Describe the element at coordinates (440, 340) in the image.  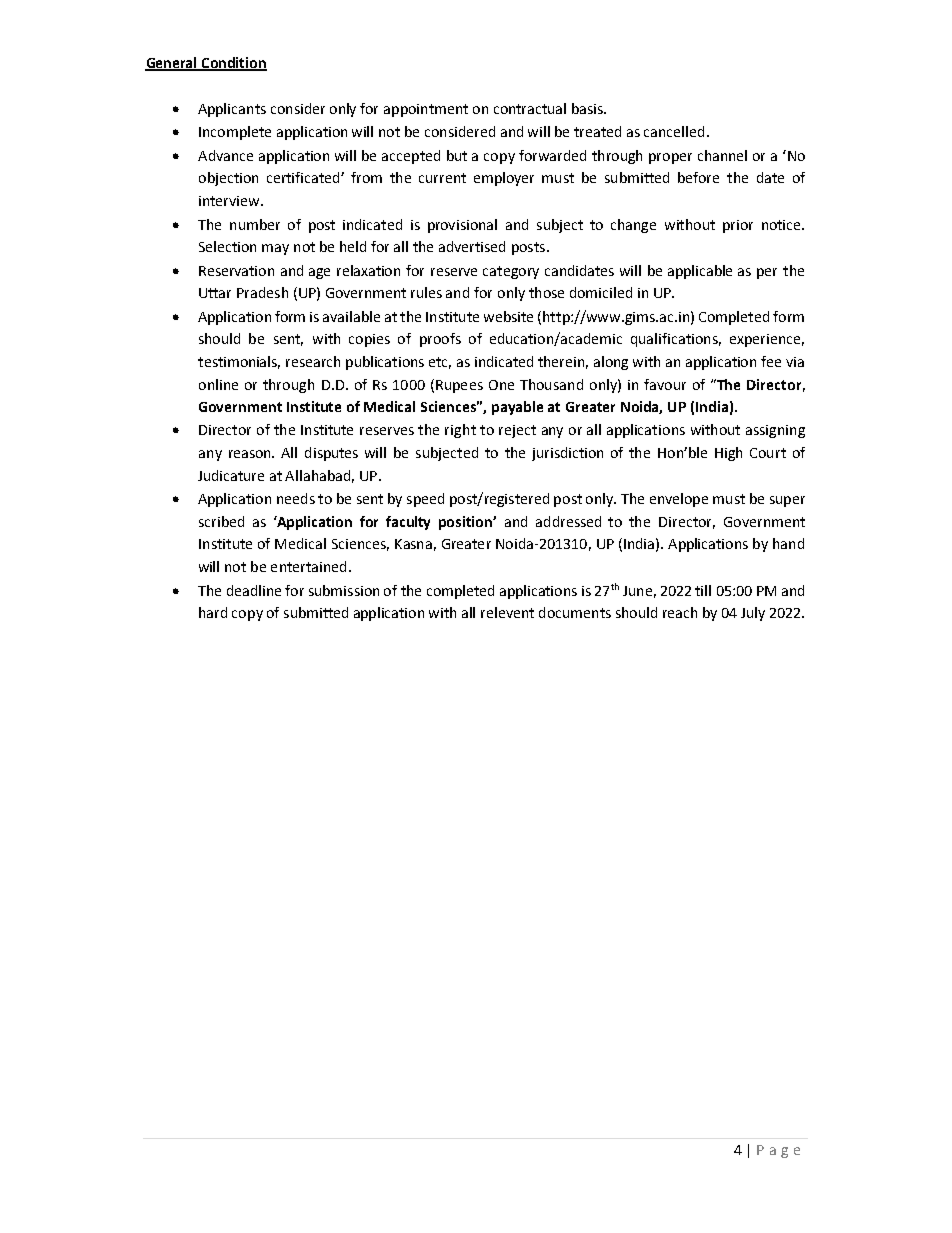
I see `proofs` at that location.
